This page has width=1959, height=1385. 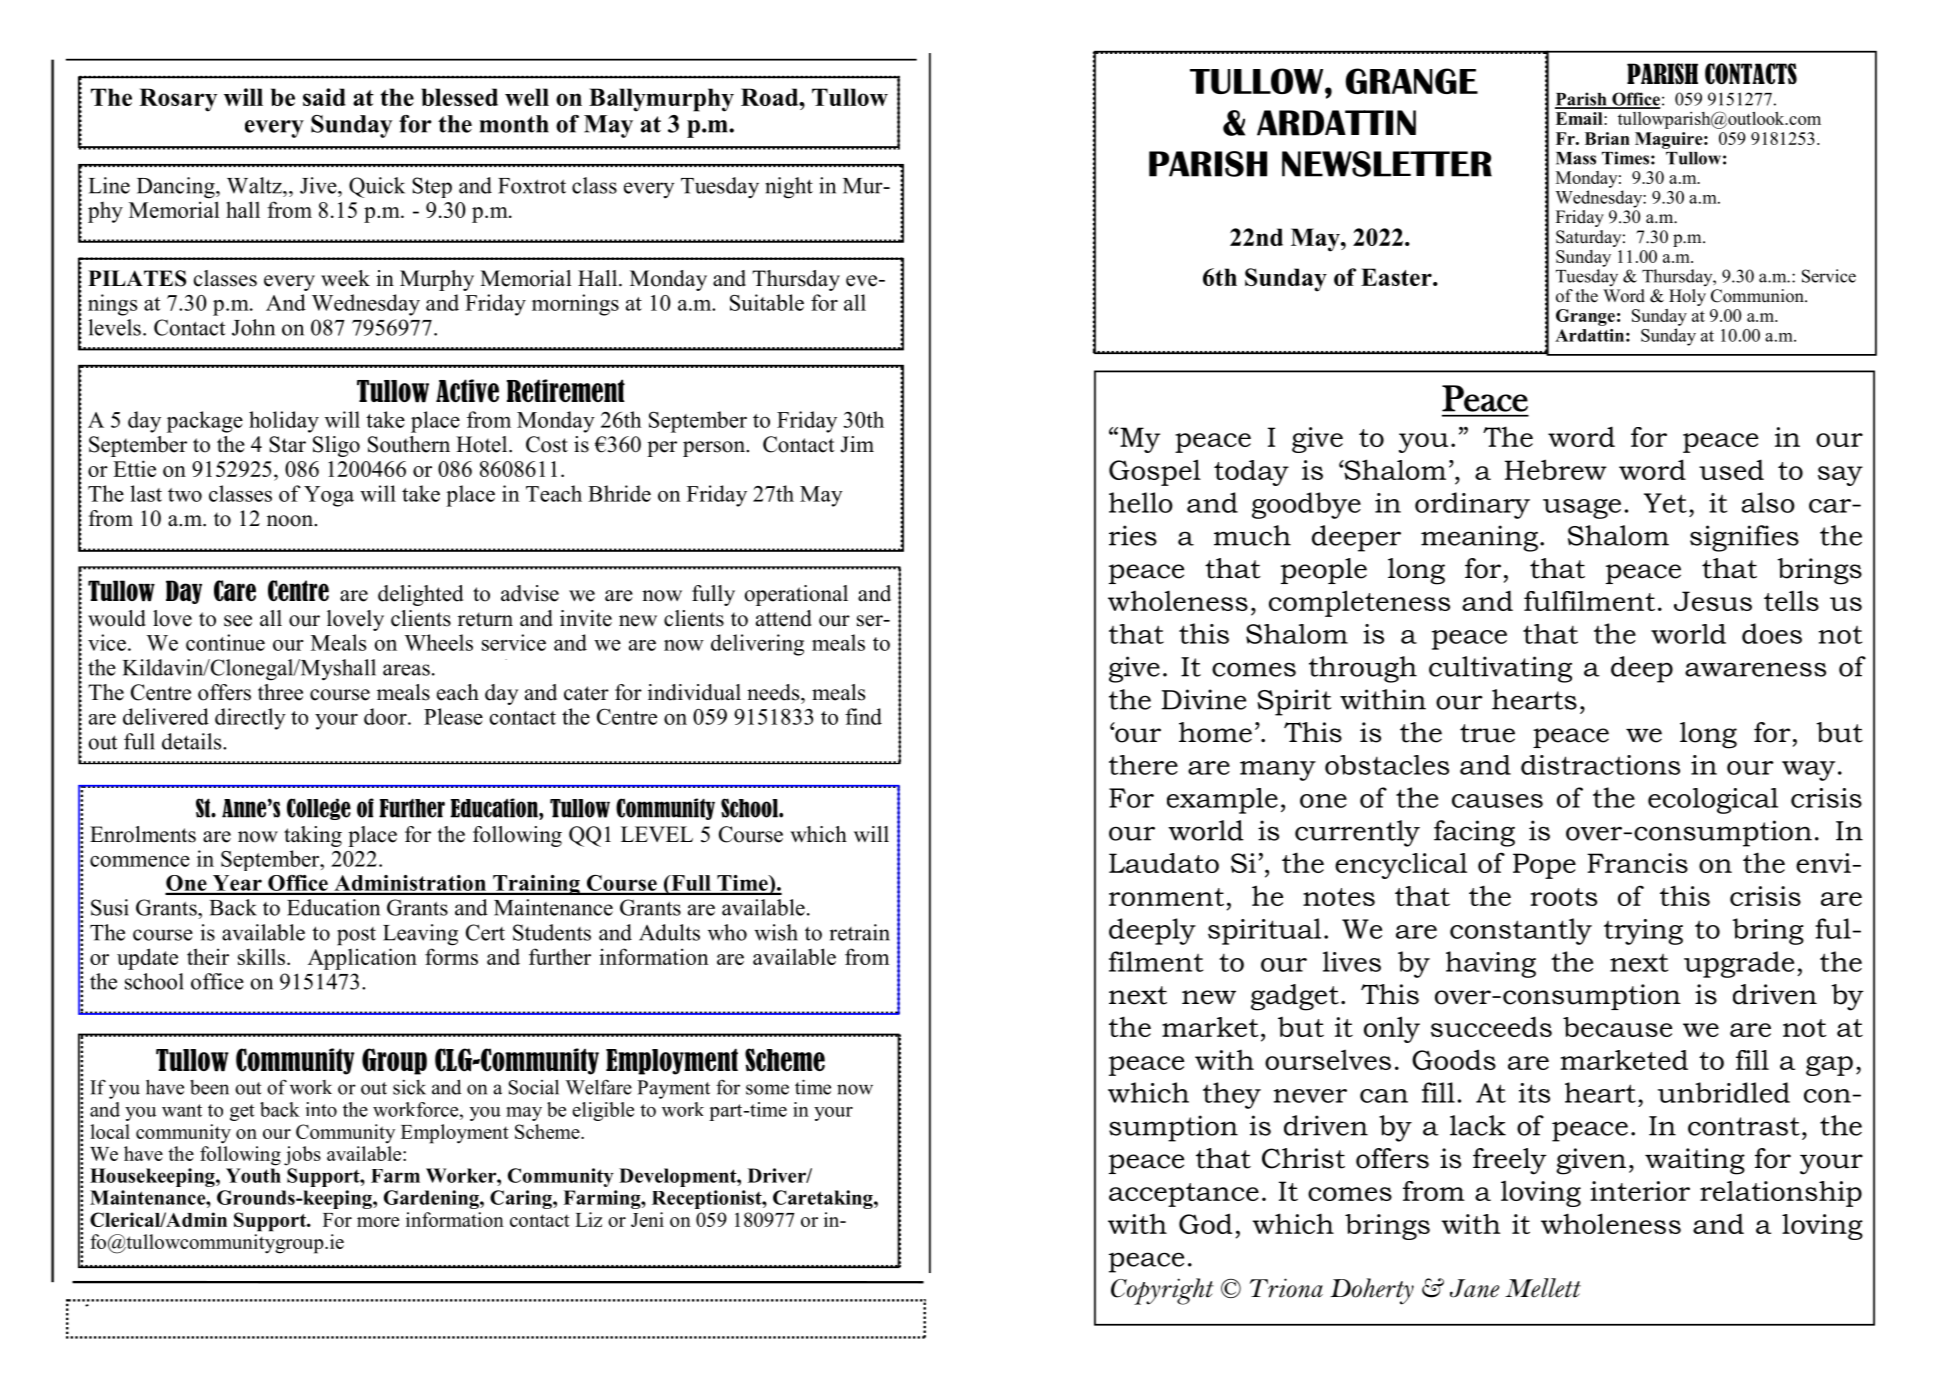 I want to click on Jim, so click(x=857, y=444).
